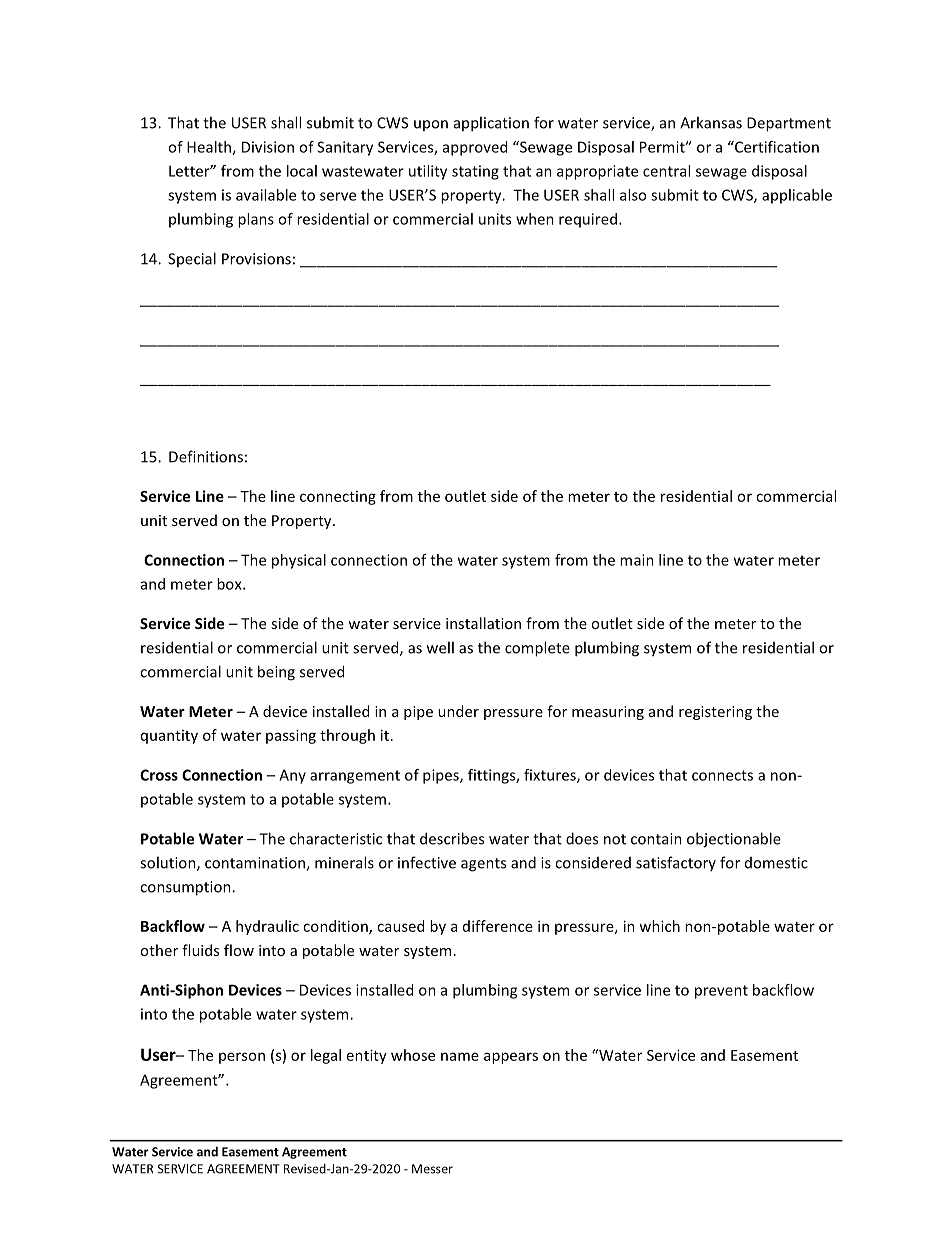  Describe the element at coordinates (483, 623) in the document. I see `installation` at that location.
